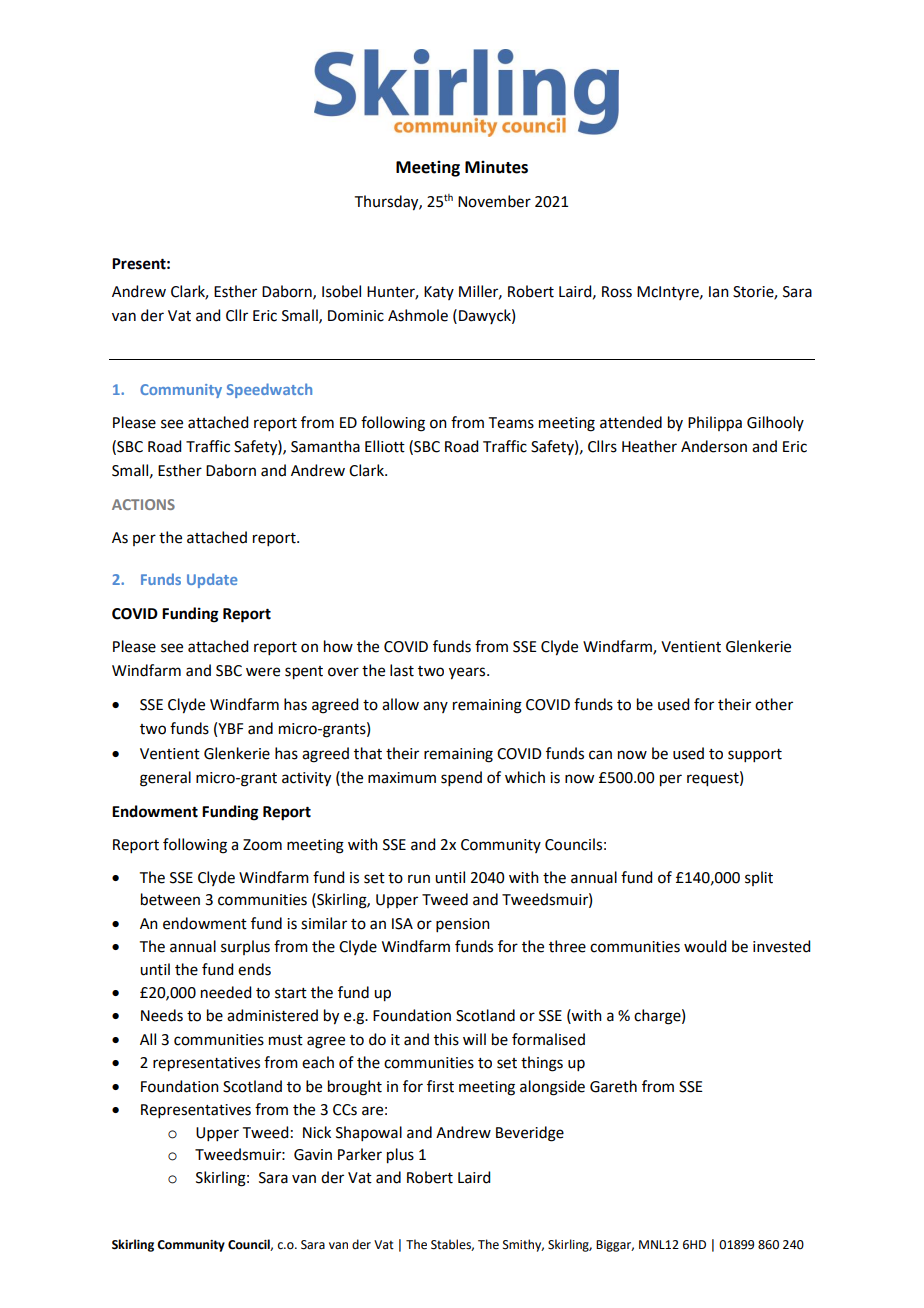  What do you see at coordinates (759, 878) in the screenshot?
I see `split` at bounding box center [759, 878].
